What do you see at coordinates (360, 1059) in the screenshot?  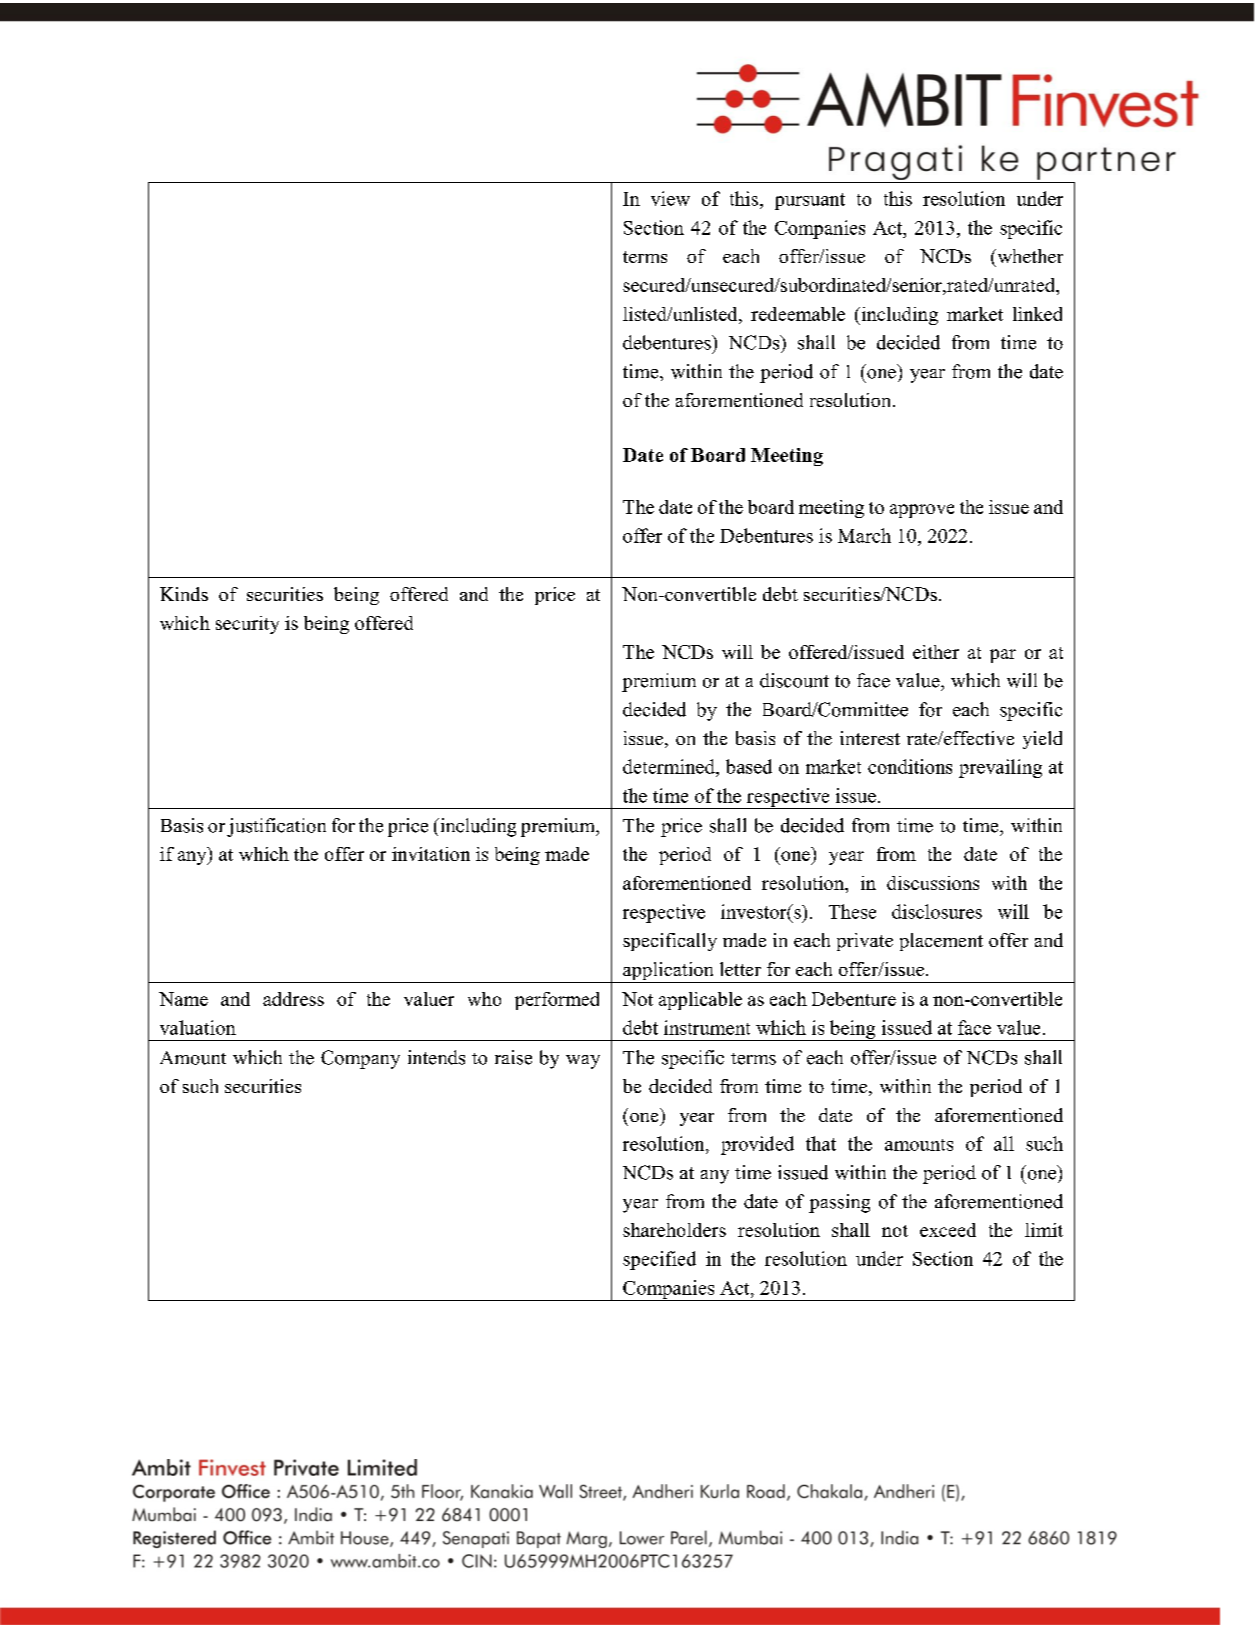 I see `Company` at bounding box center [360, 1059].
